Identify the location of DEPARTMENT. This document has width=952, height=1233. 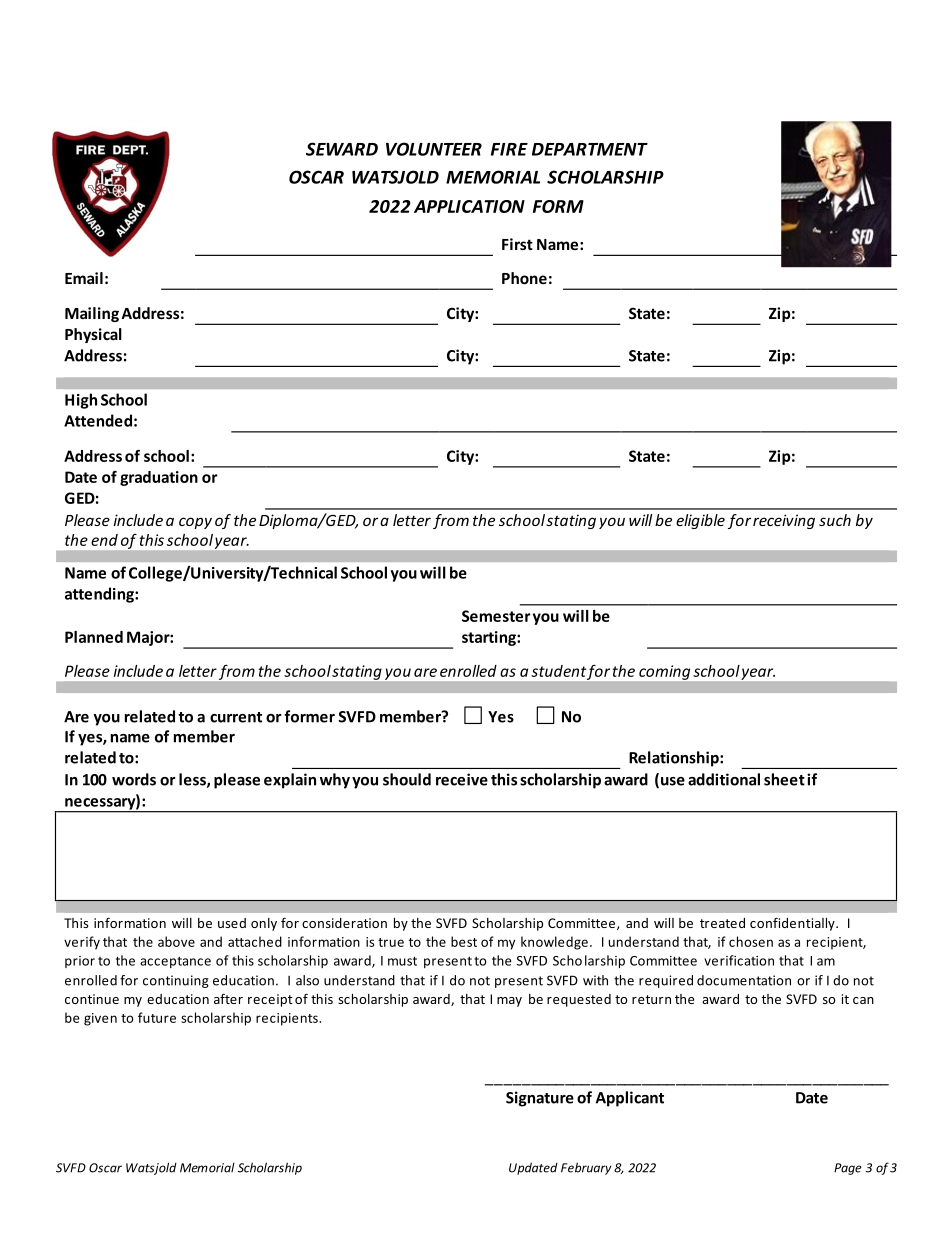
(590, 149).
